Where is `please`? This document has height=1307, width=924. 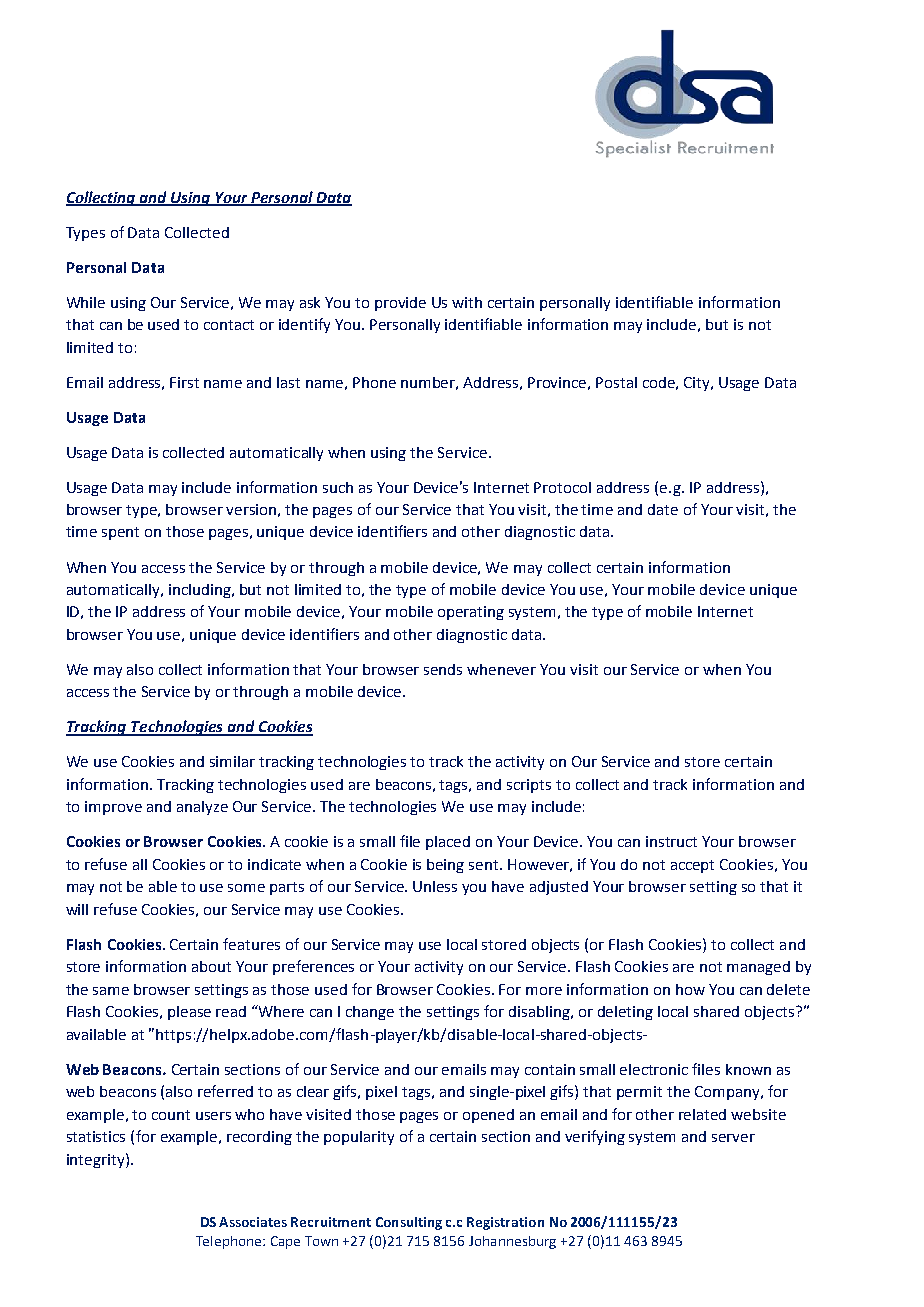
please is located at coordinates (189, 1013).
